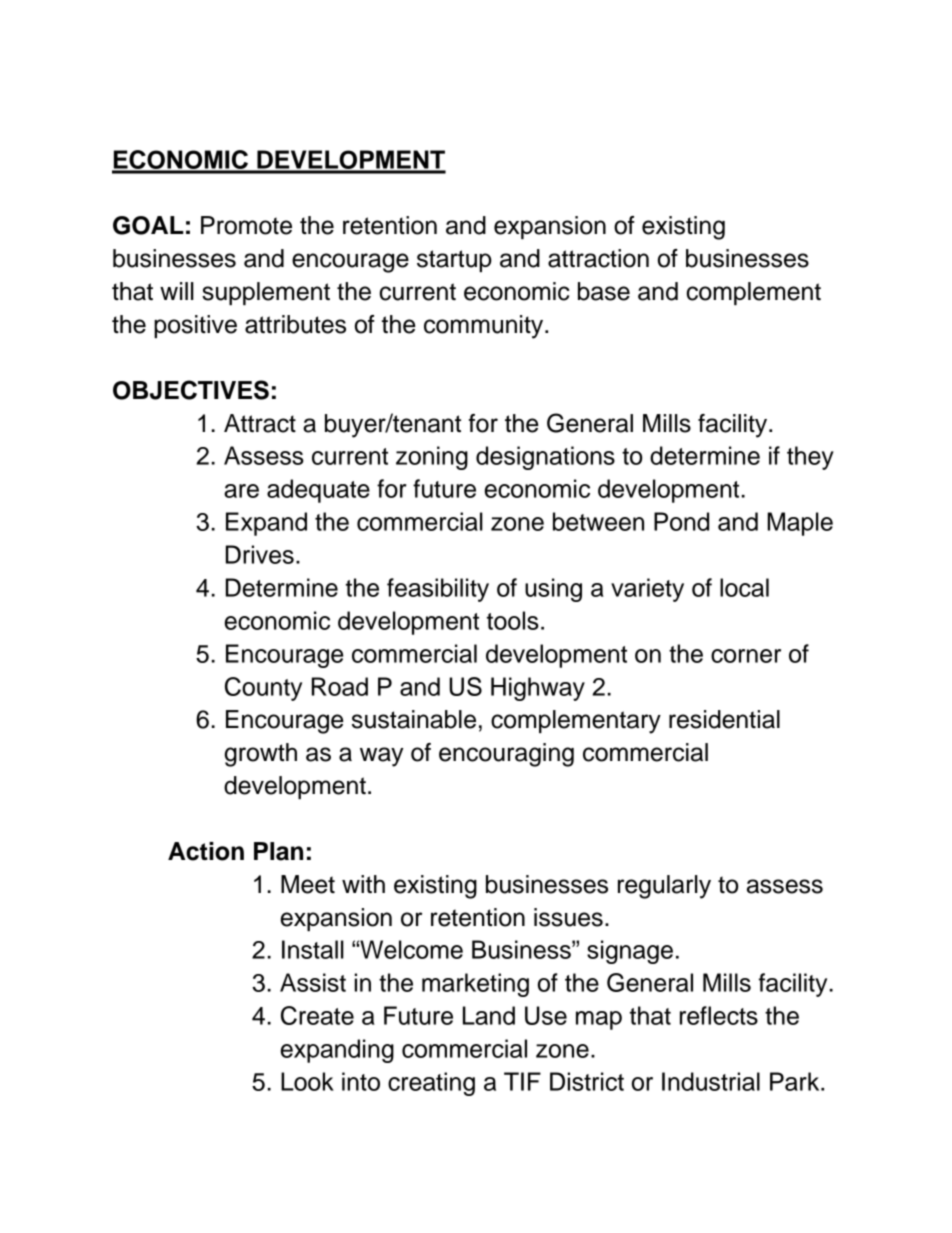 The width and height of the page is (952, 1233). What do you see at coordinates (278, 851) in the page?
I see `Plan` at bounding box center [278, 851].
